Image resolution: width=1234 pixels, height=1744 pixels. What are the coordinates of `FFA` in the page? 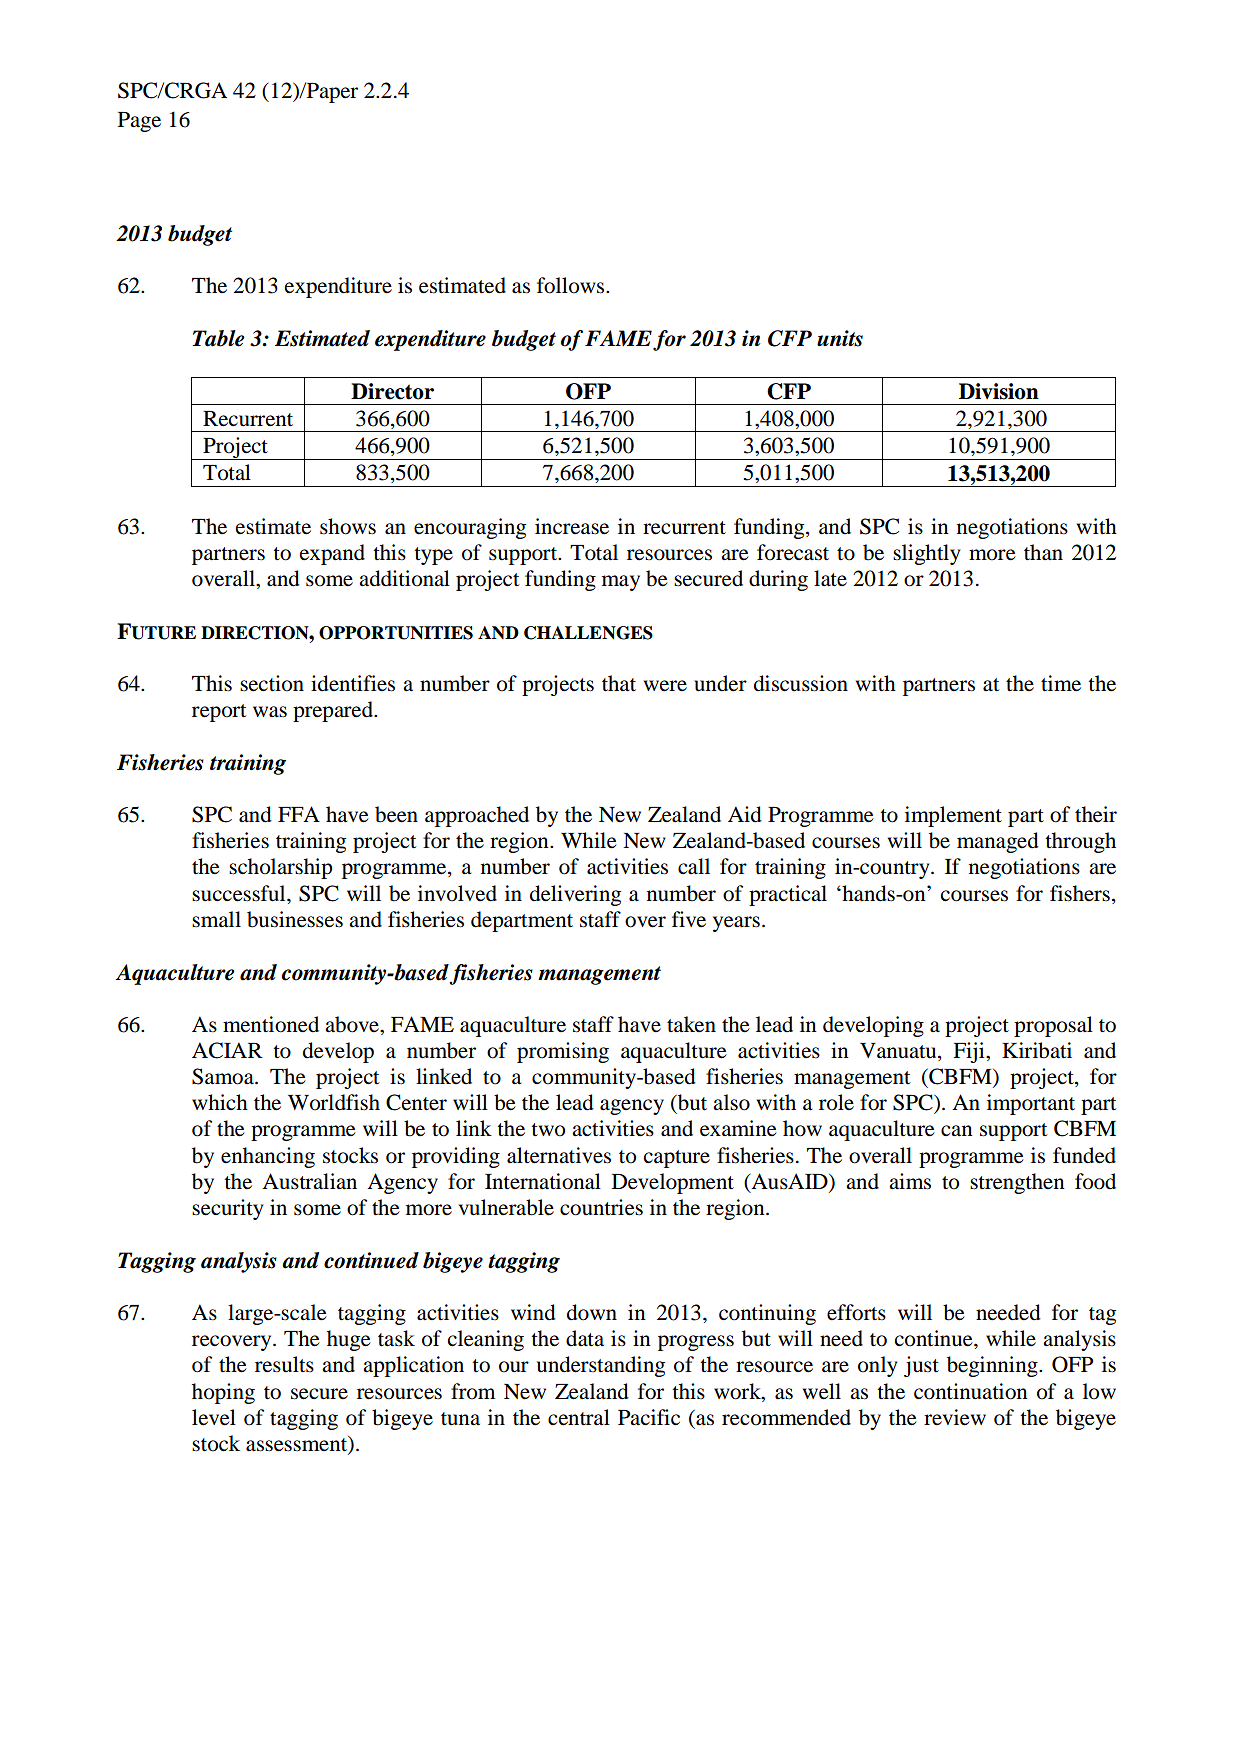 It's located at (299, 814).
